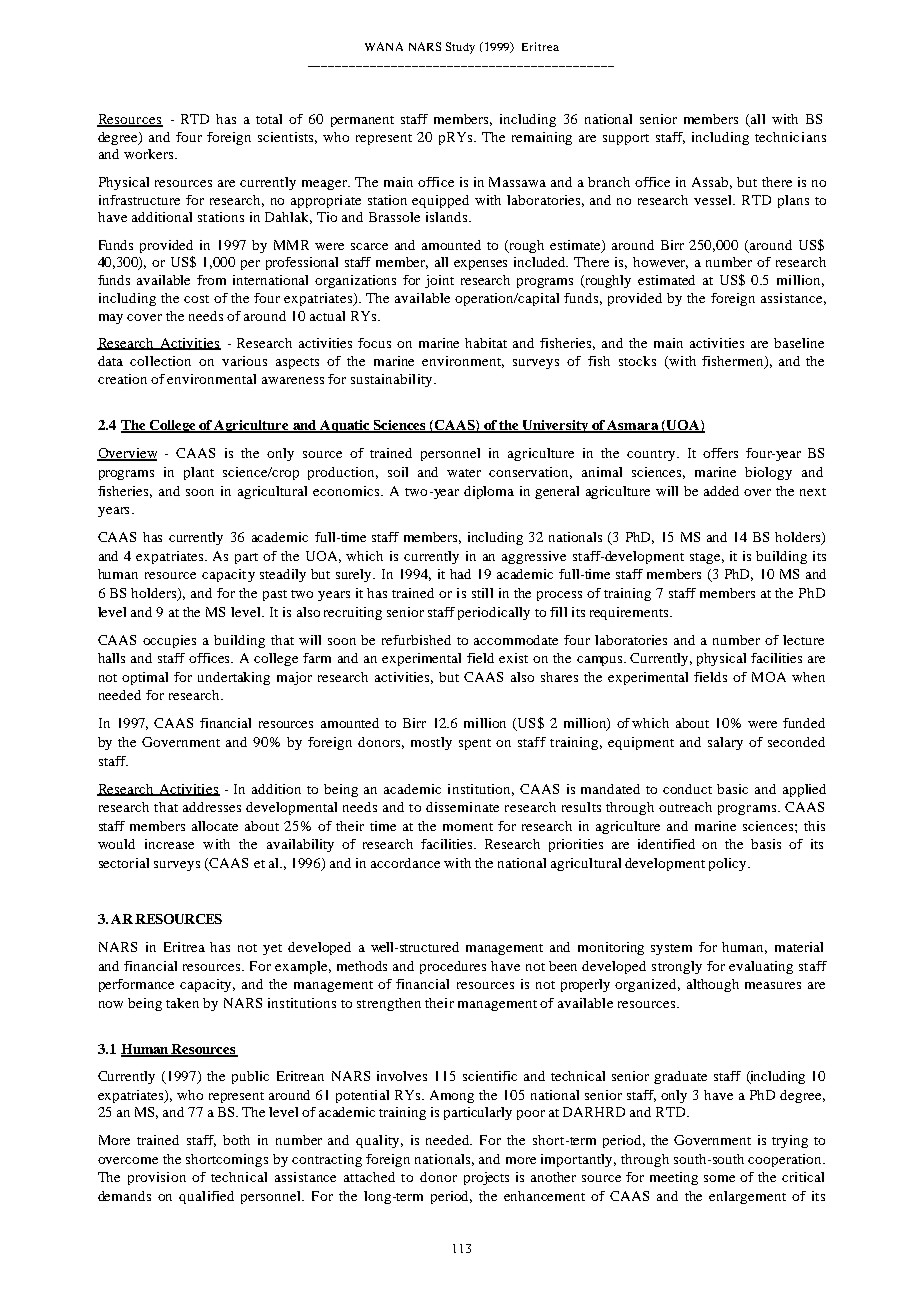 The image size is (924, 1307). Describe the element at coordinates (464, 473) in the screenshot. I see `water` at that location.
